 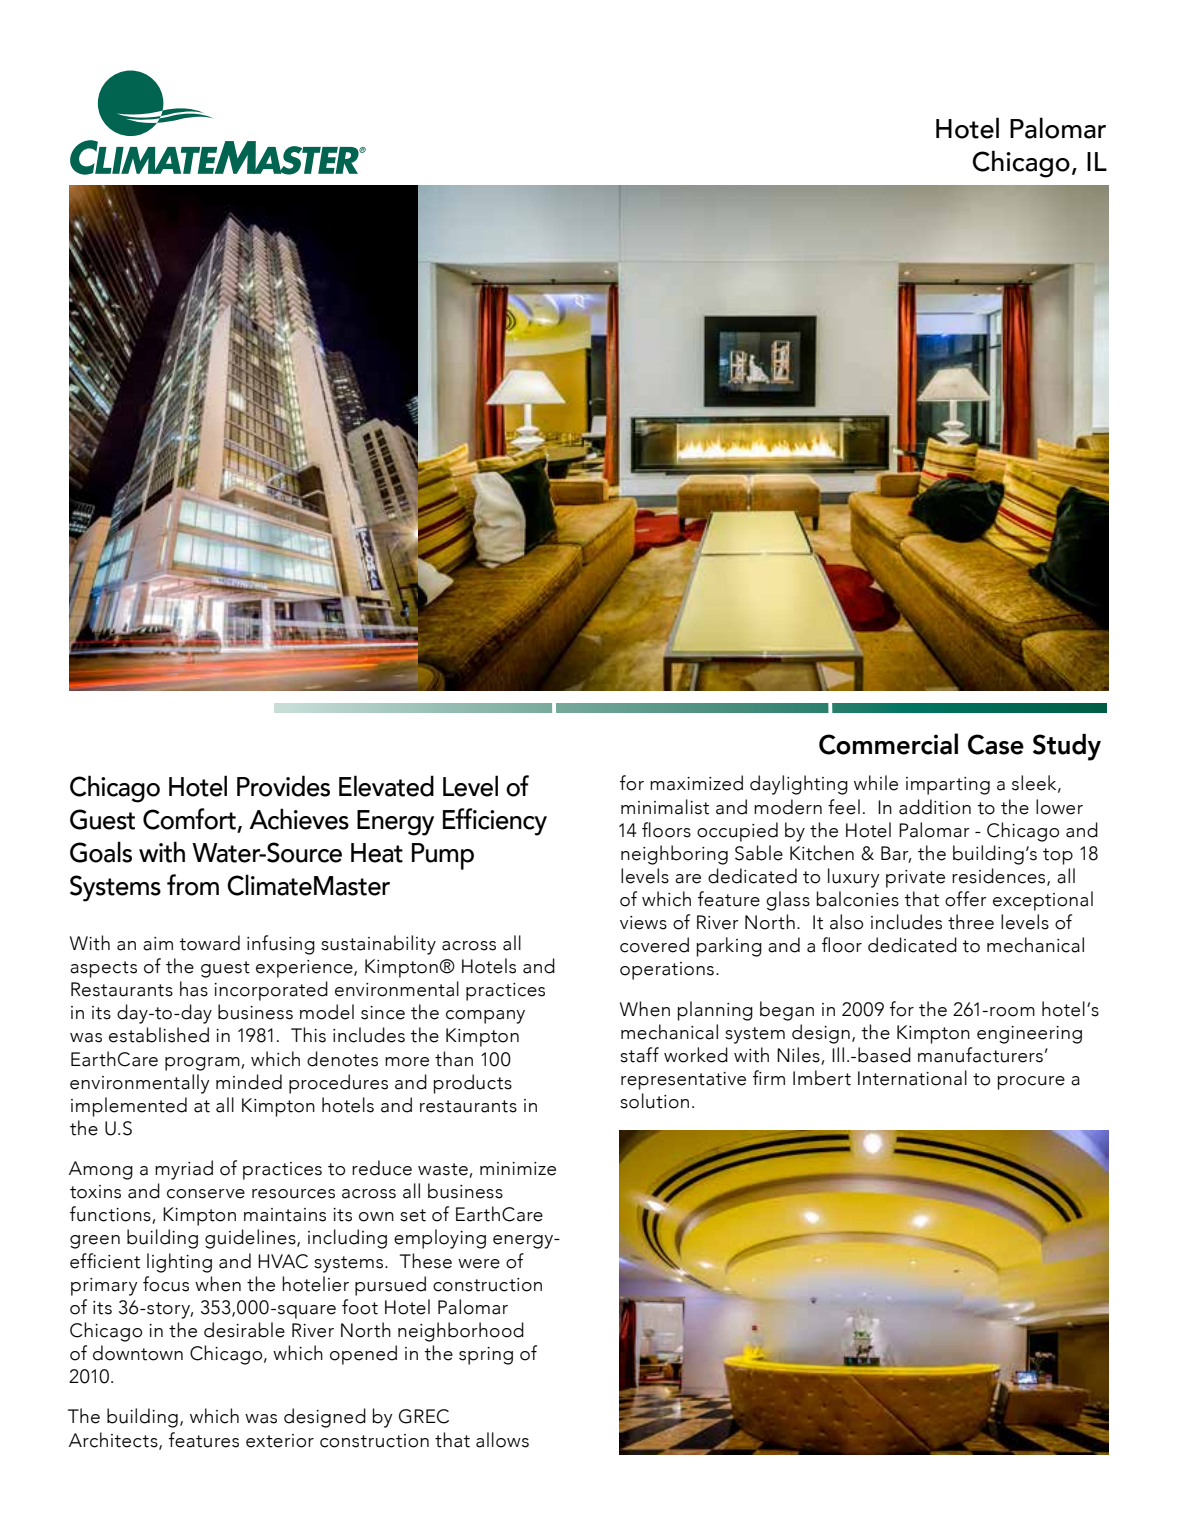 I want to click on procure, so click(x=1031, y=1083).
